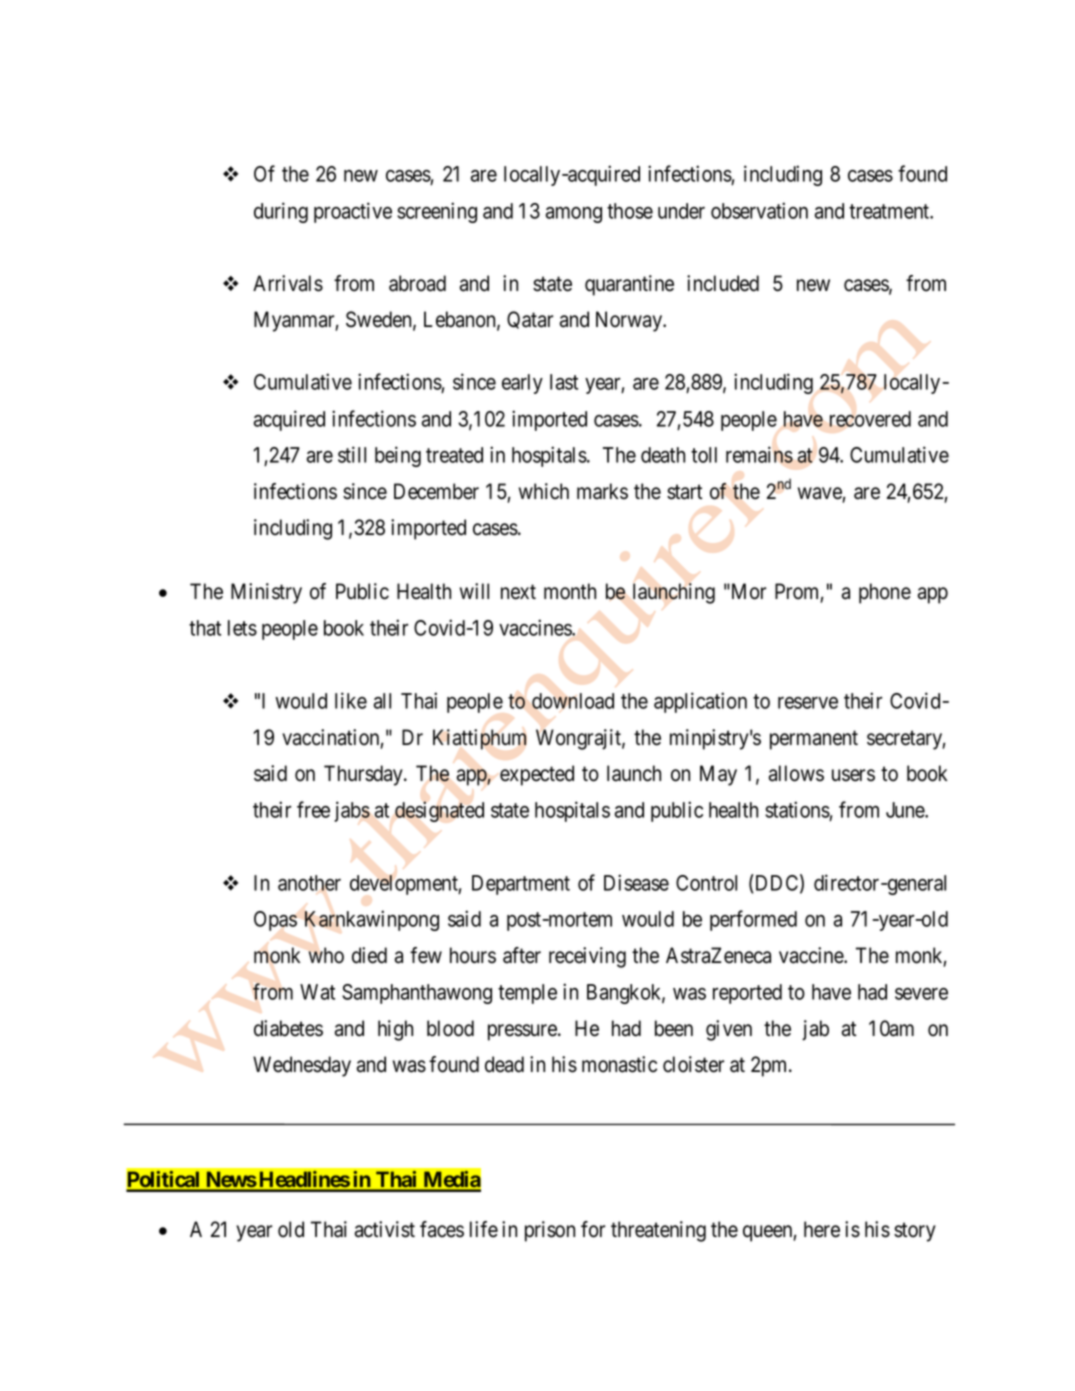 The width and height of the image is (1075, 1391). What do you see at coordinates (326, 955) in the image?
I see `who` at bounding box center [326, 955].
